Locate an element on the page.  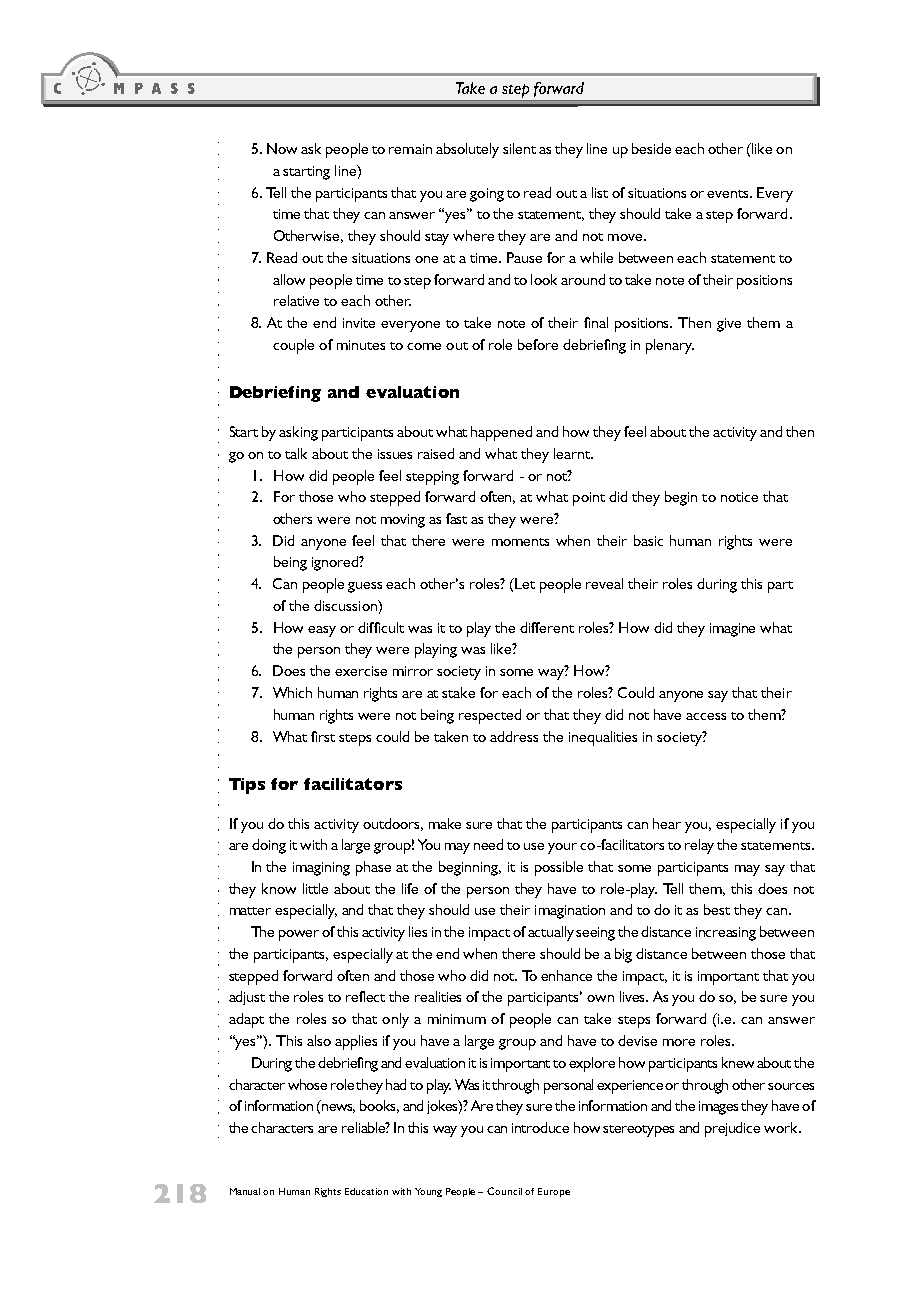
remain is located at coordinates (410, 149).
